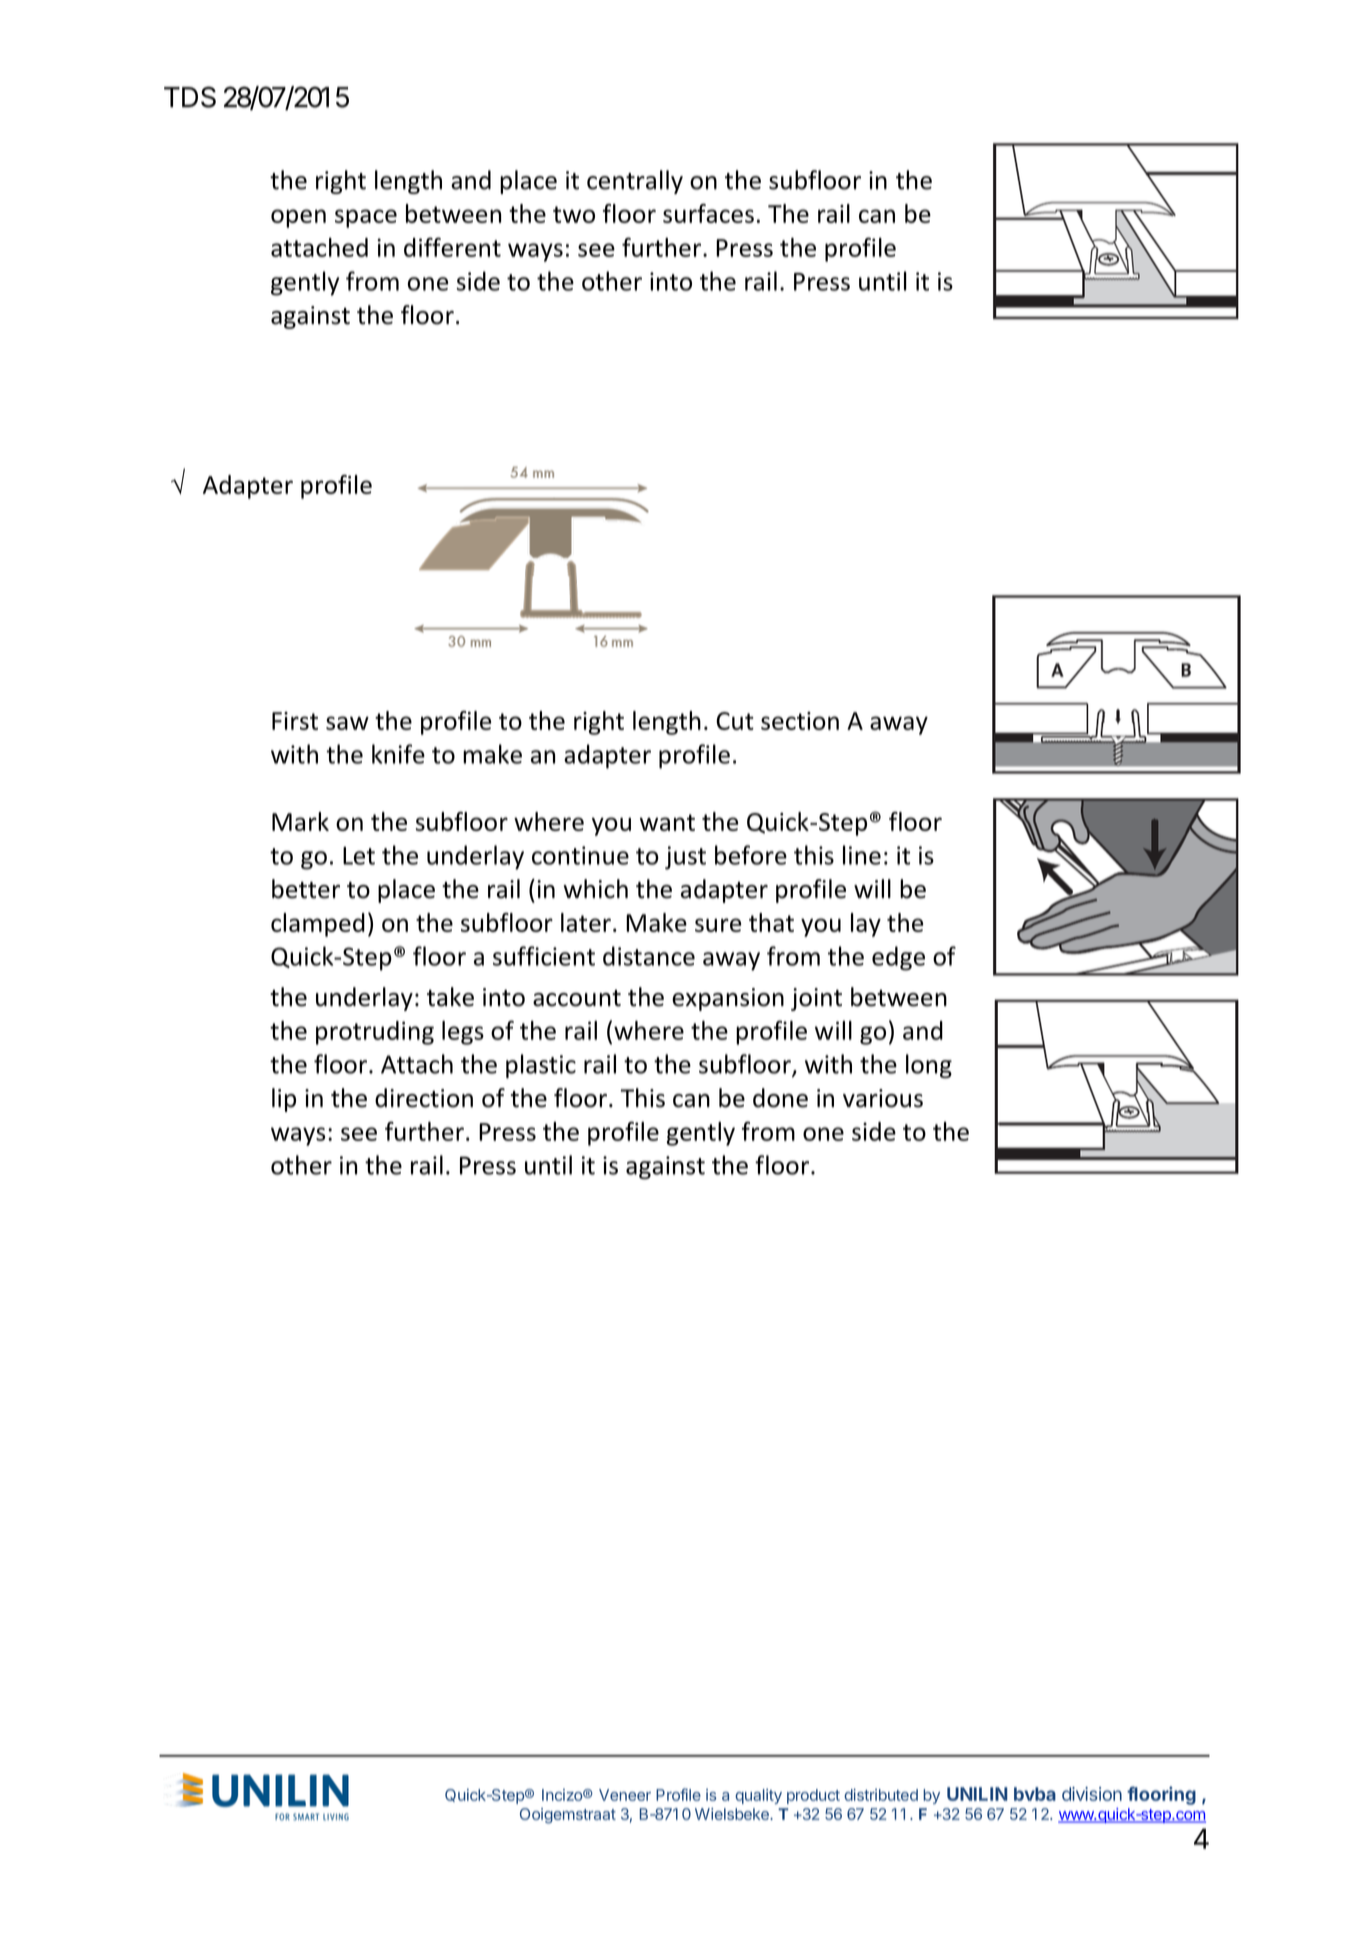 This screenshot has height=1936, width=1369. I want to click on surfaces, so click(708, 213).
